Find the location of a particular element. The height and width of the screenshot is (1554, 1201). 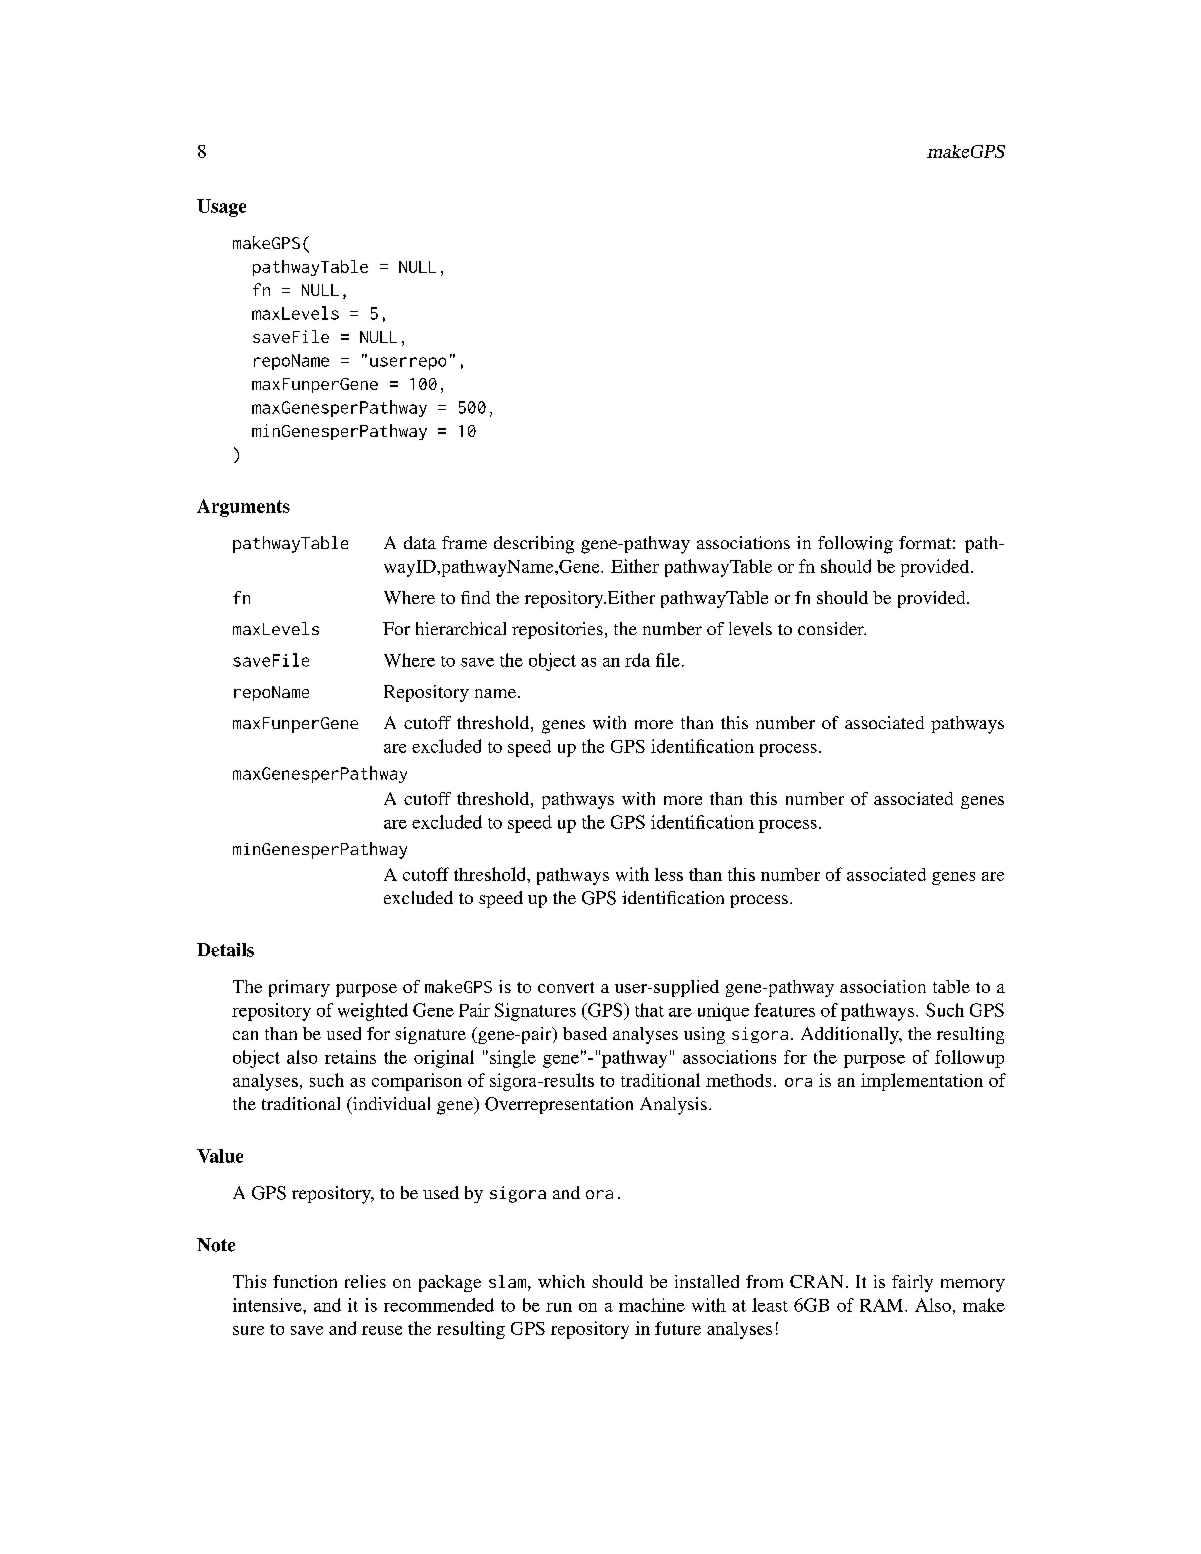

Arguments is located at coordinates (243, 508).
